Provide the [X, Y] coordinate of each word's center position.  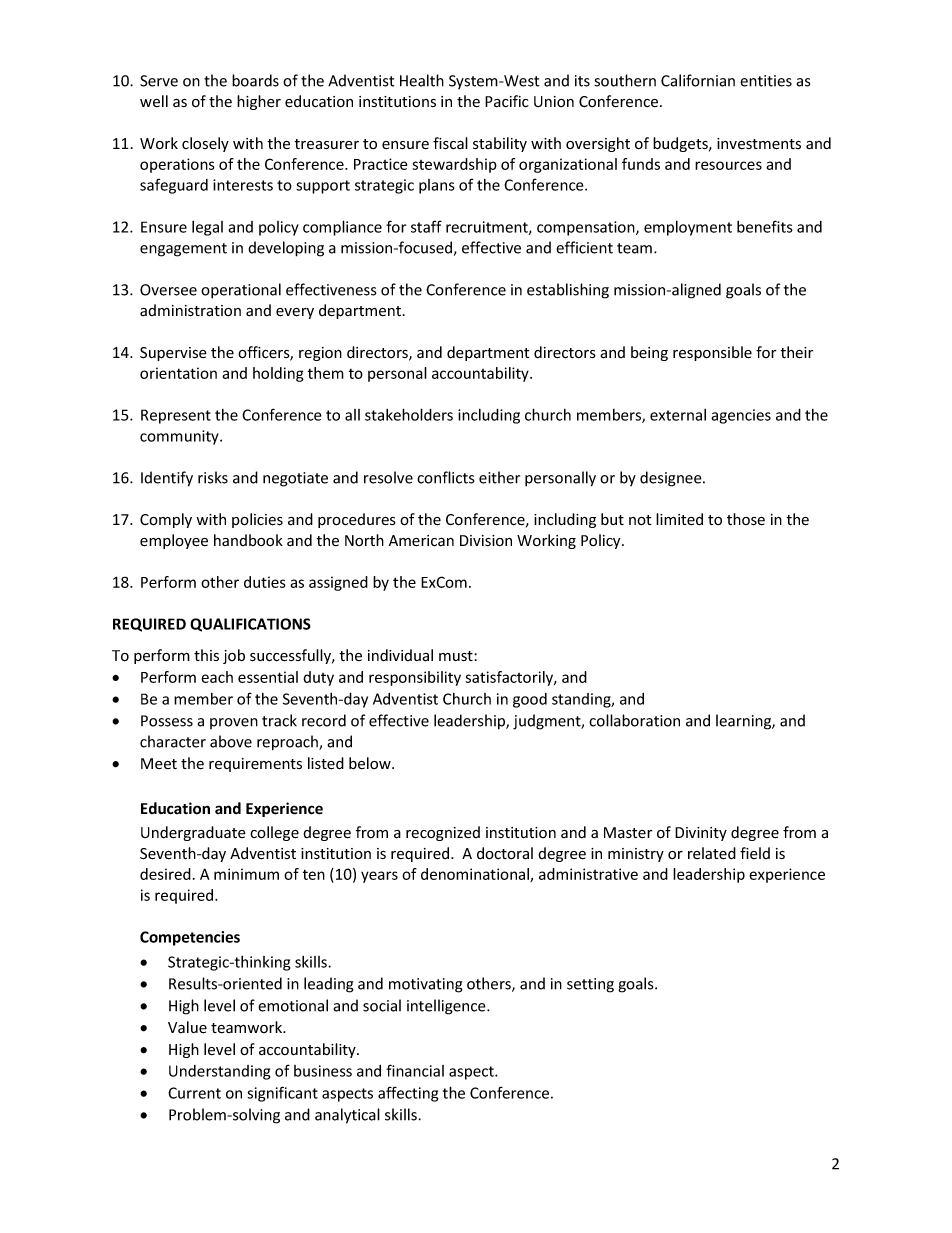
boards [255, 80]
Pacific [507, 101]
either [499, 477]
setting [590, 985]
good [530, 700]
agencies [741, 416]
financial [415, 1070]
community [180, 437]
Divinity [701, 834]
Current [194, 1093]
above [231, 741]
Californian [698, 80]
